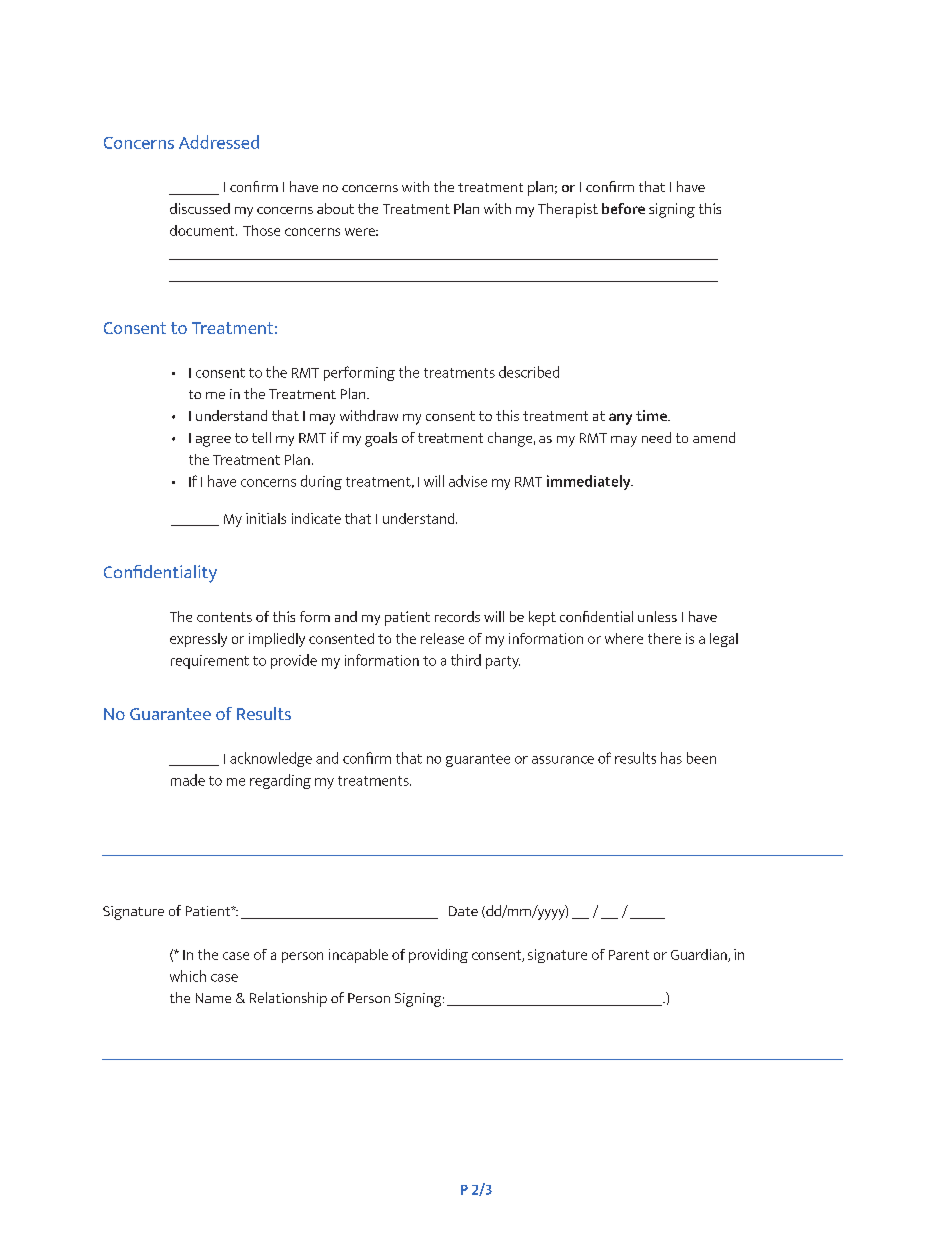 This screenshot has height=1233, width=952. I want to click on assurance, so click(563, 760).
